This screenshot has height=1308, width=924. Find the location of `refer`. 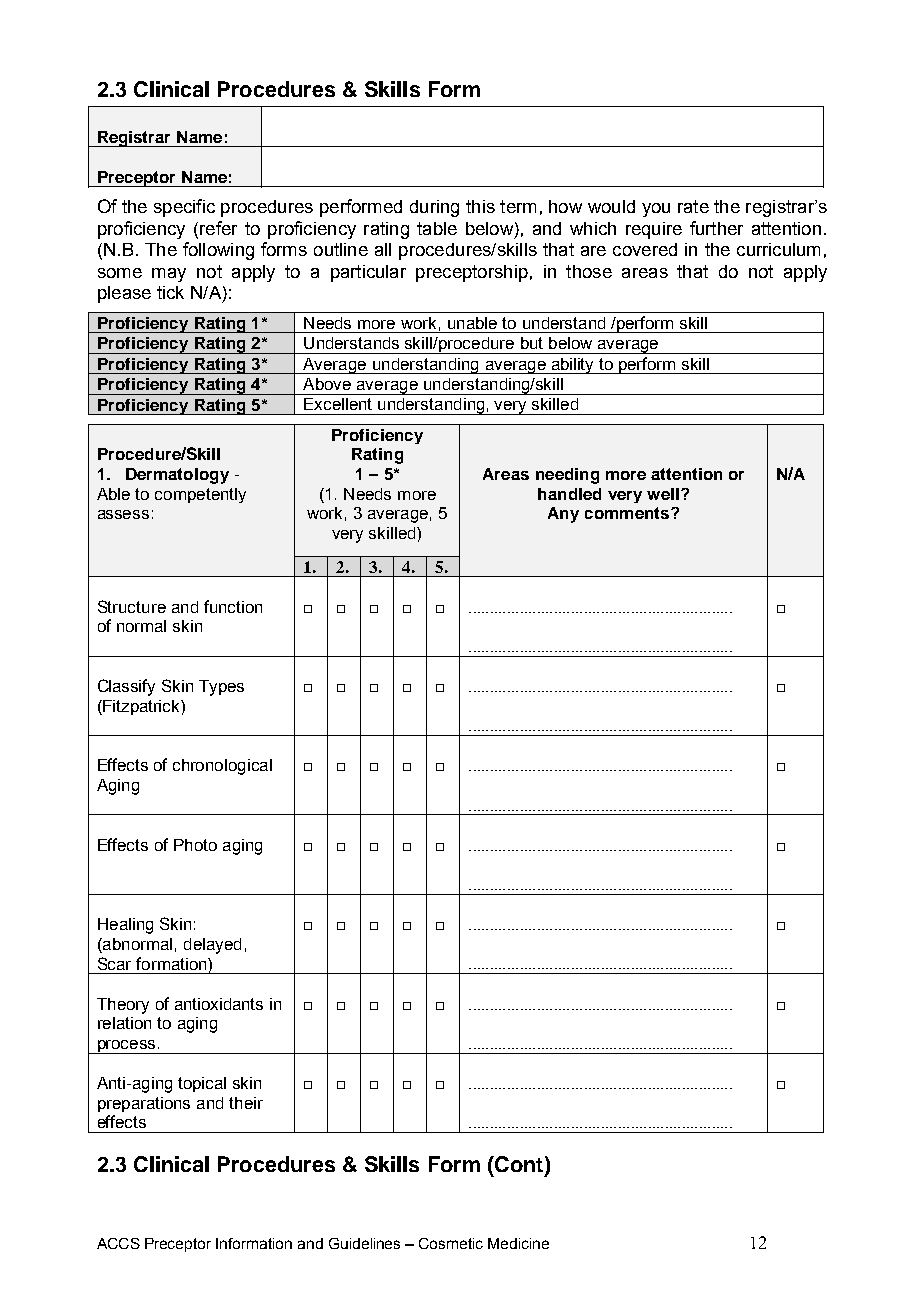

refer is located at coordinates (218, 228).
